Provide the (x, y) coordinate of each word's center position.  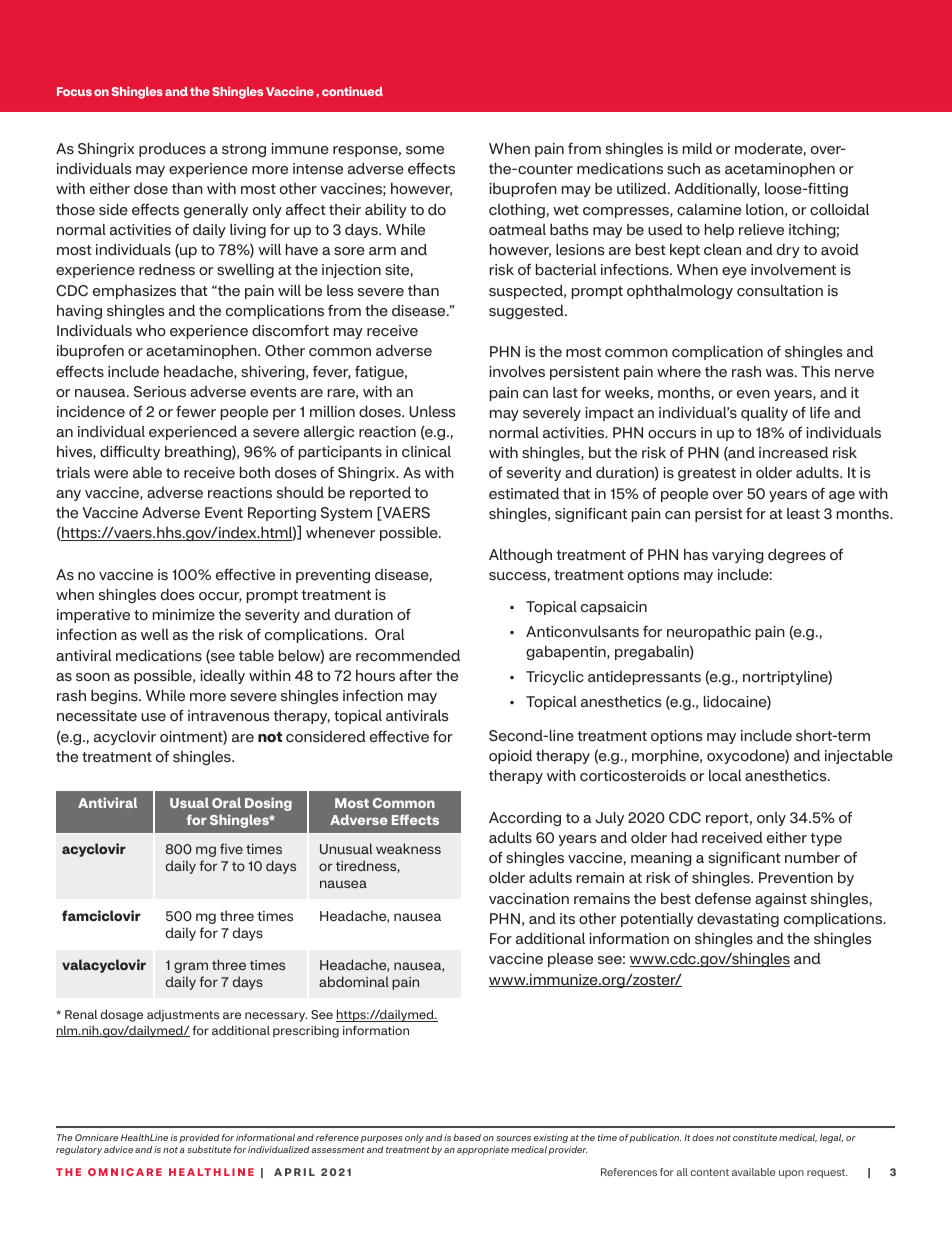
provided (199, 1138)
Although (520, 555)
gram (191, 967)
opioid (510, 756)
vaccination (529, 899)
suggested (527, 312)
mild (697, 148)
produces (172, 150)
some (425, 150)
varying (738, 556)
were (111, 474)
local (725, 775)
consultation (780, 291)
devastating (738, 919)
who (151, 331)
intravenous (228, 716)
